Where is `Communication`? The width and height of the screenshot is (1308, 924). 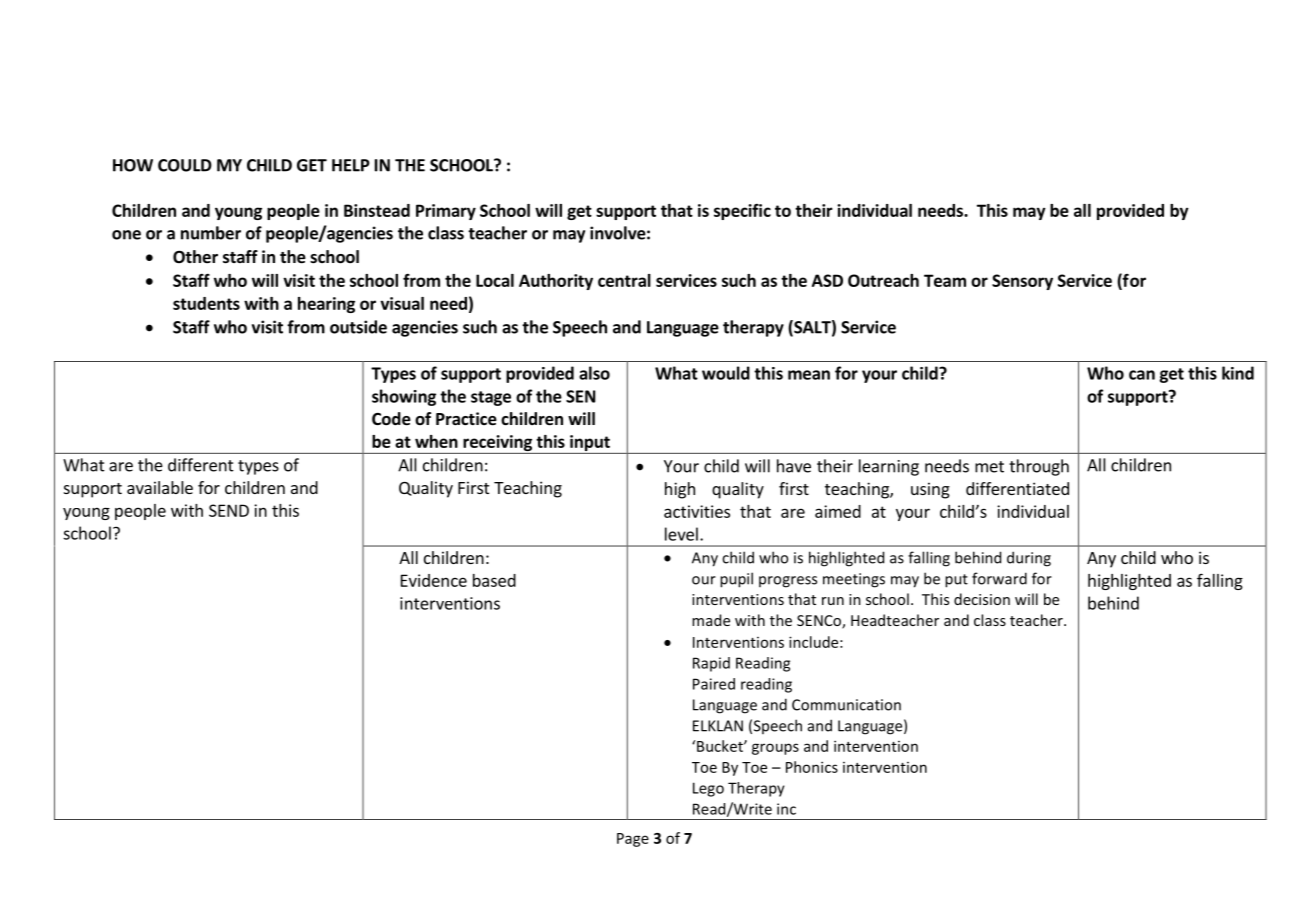 Communication is located at coordinates (846, 705).
